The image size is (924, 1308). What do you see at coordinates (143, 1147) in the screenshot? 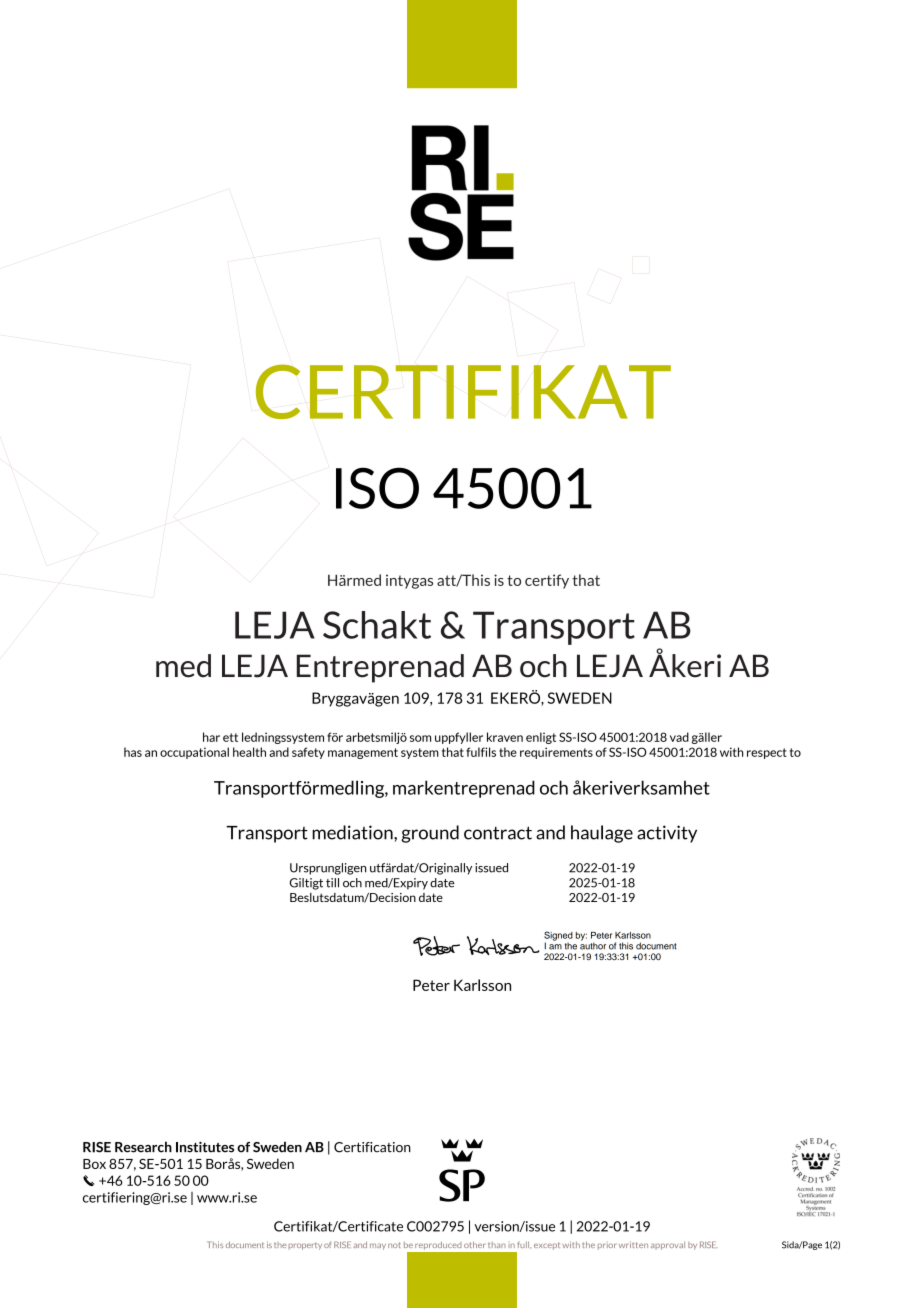
I see `Research` at bounding box center [143, 1147].
